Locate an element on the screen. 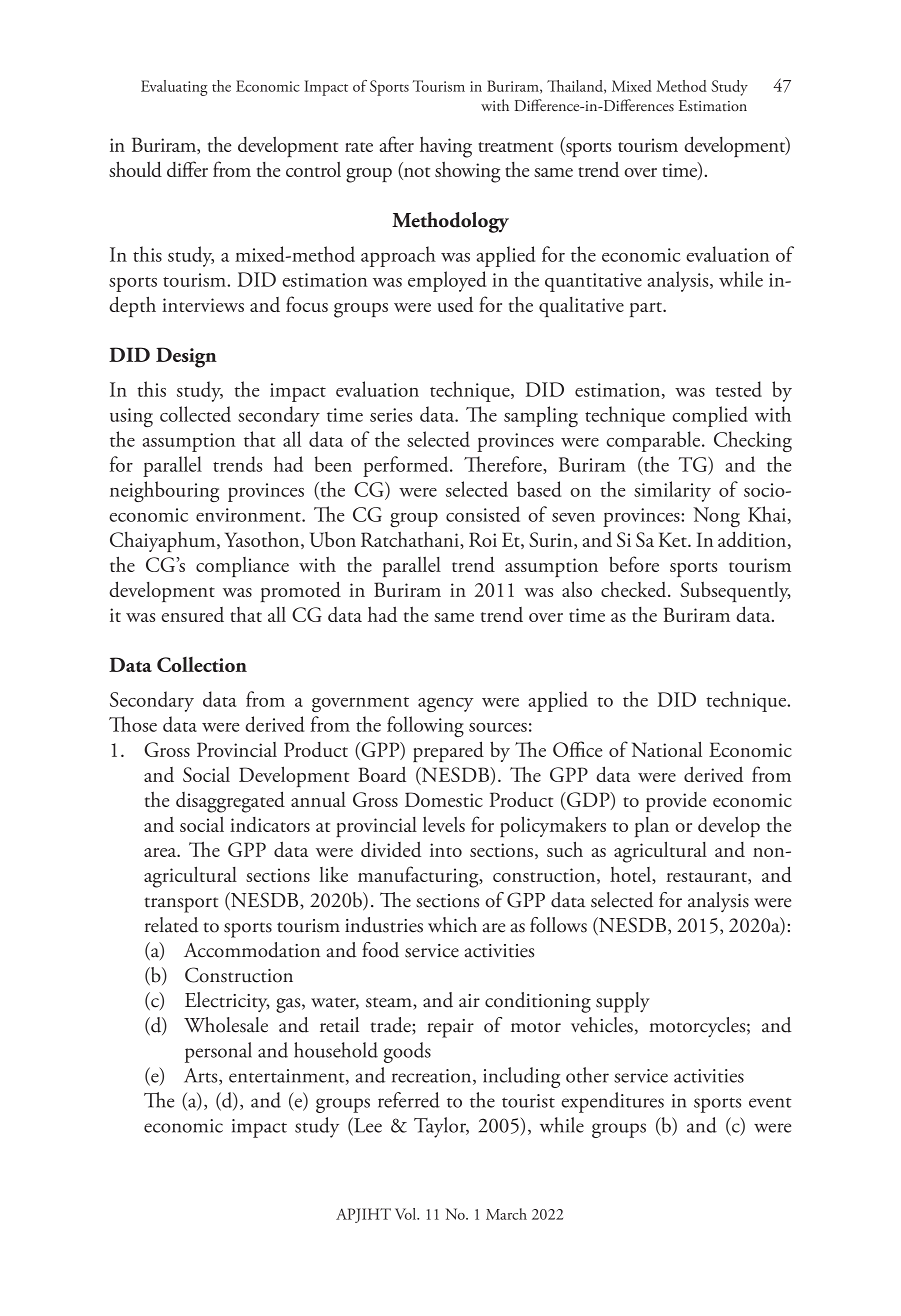 This screenshot has height=1316, width=901. treatment is located at coordinates (515, 147).
